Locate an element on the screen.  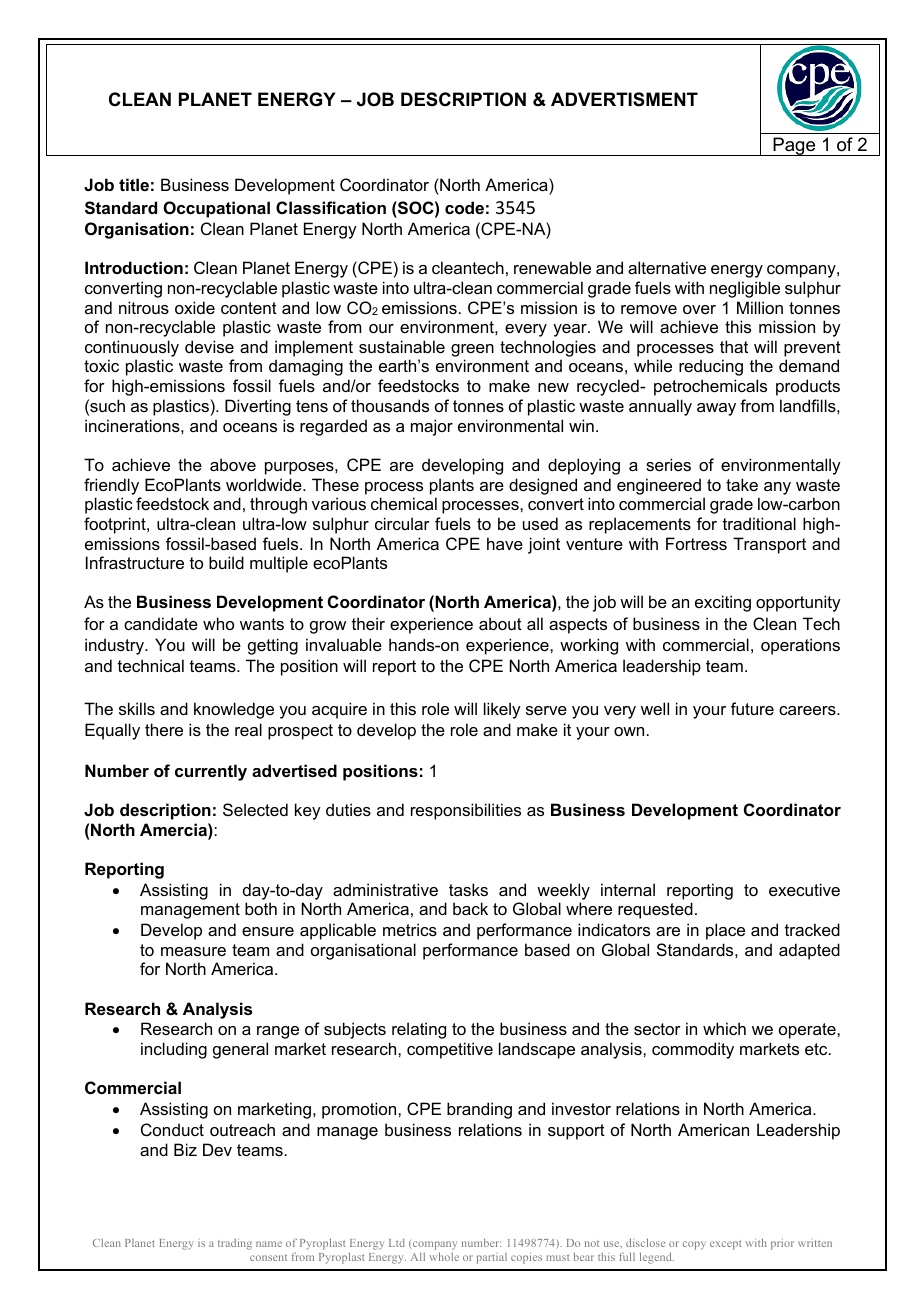
future is located at coordinates (752, 708).
